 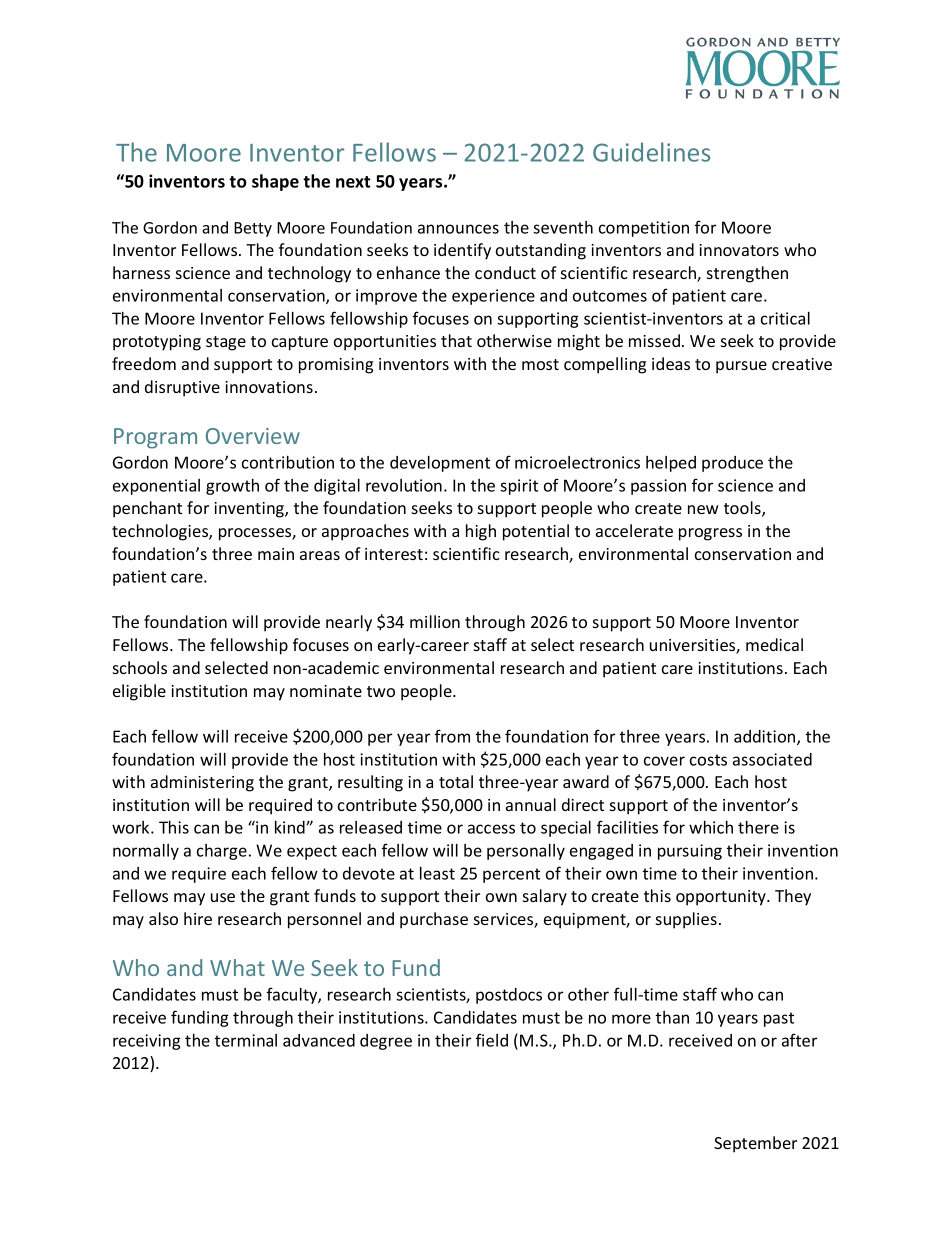 I want to click on terminal, so click(x=246, y=1040).
